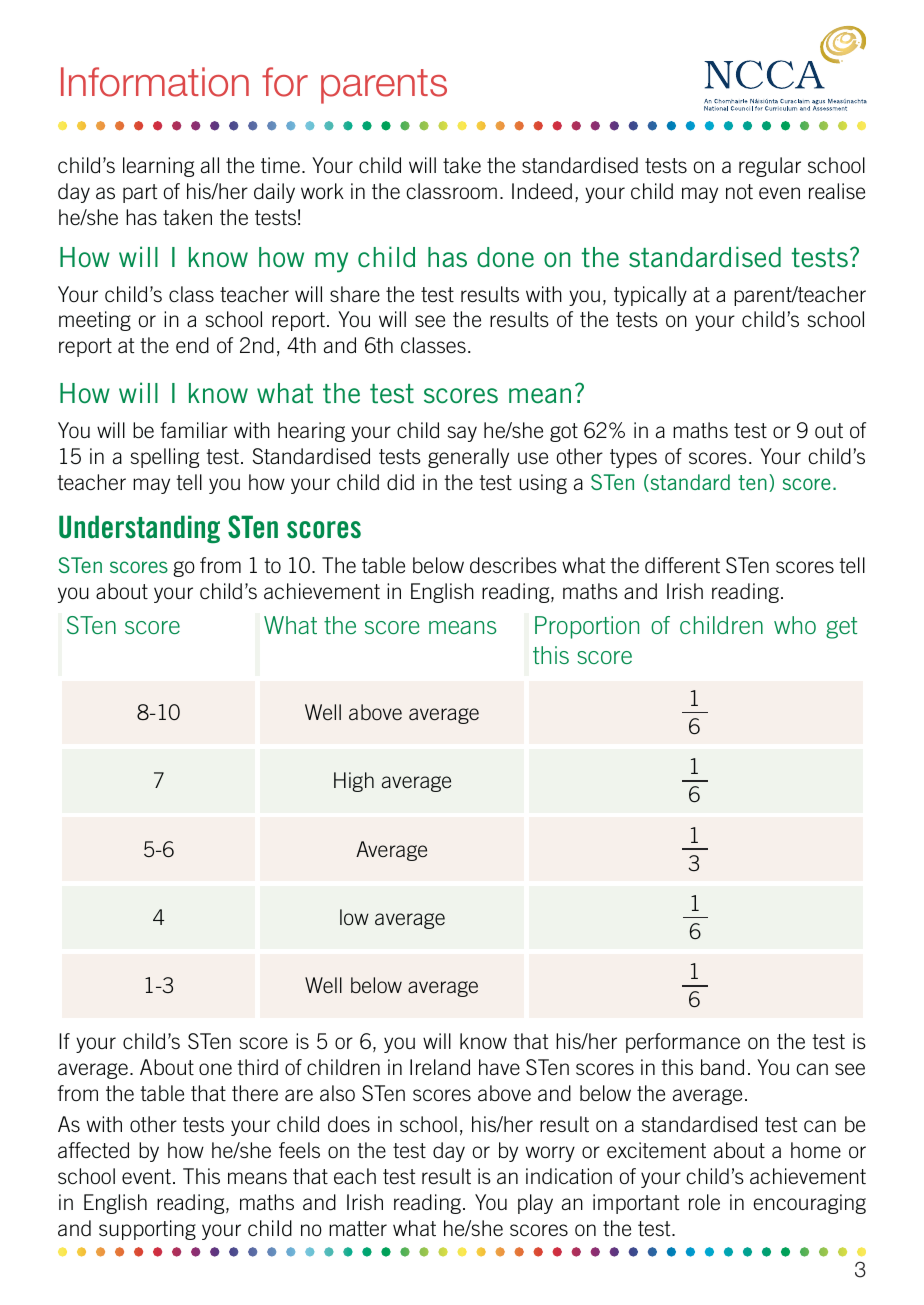  I want to click on generally, so click(468, 458).
